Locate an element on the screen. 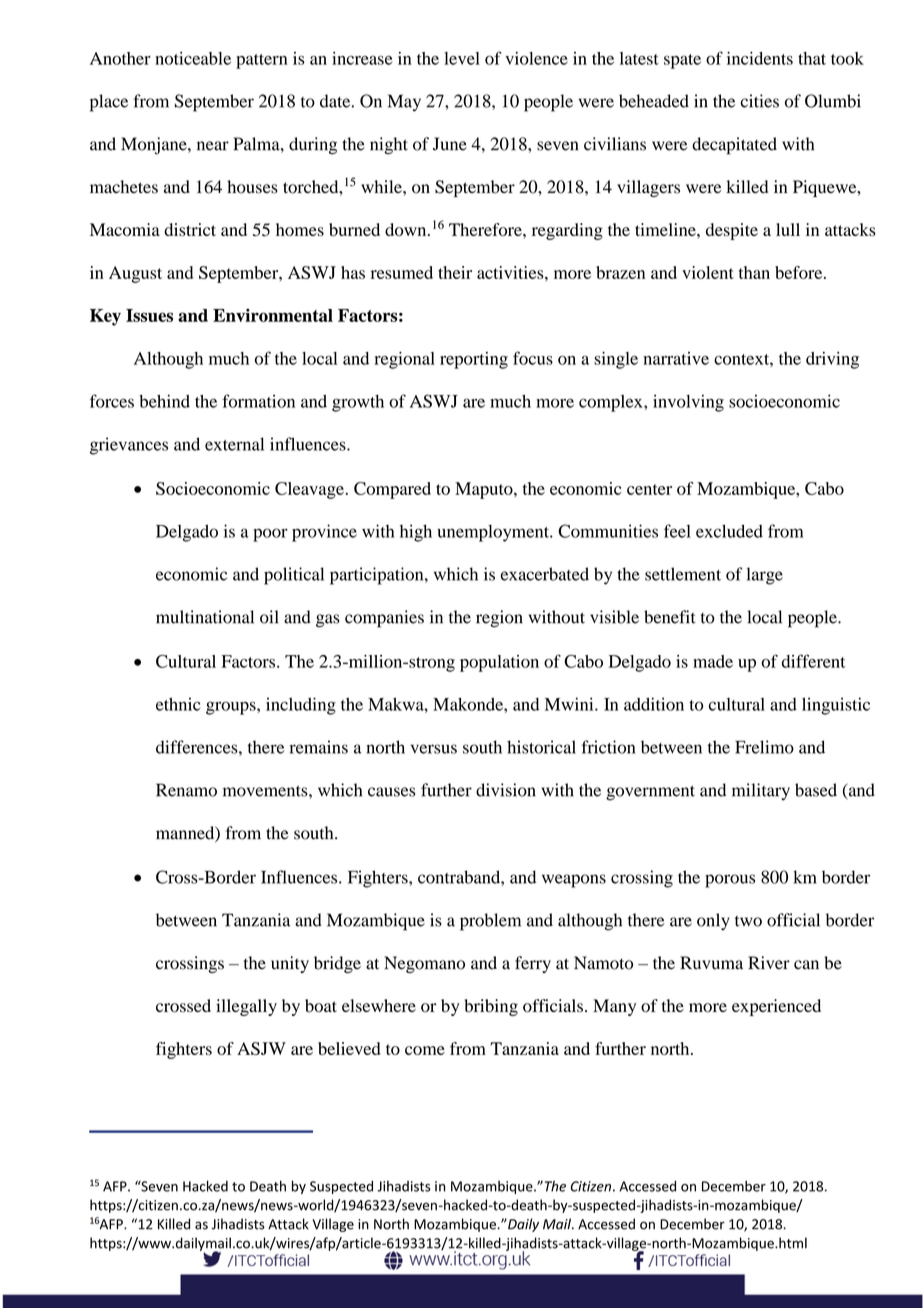 This screenshot has height=1308, width=924. external is located at coordinates (234, 444).
